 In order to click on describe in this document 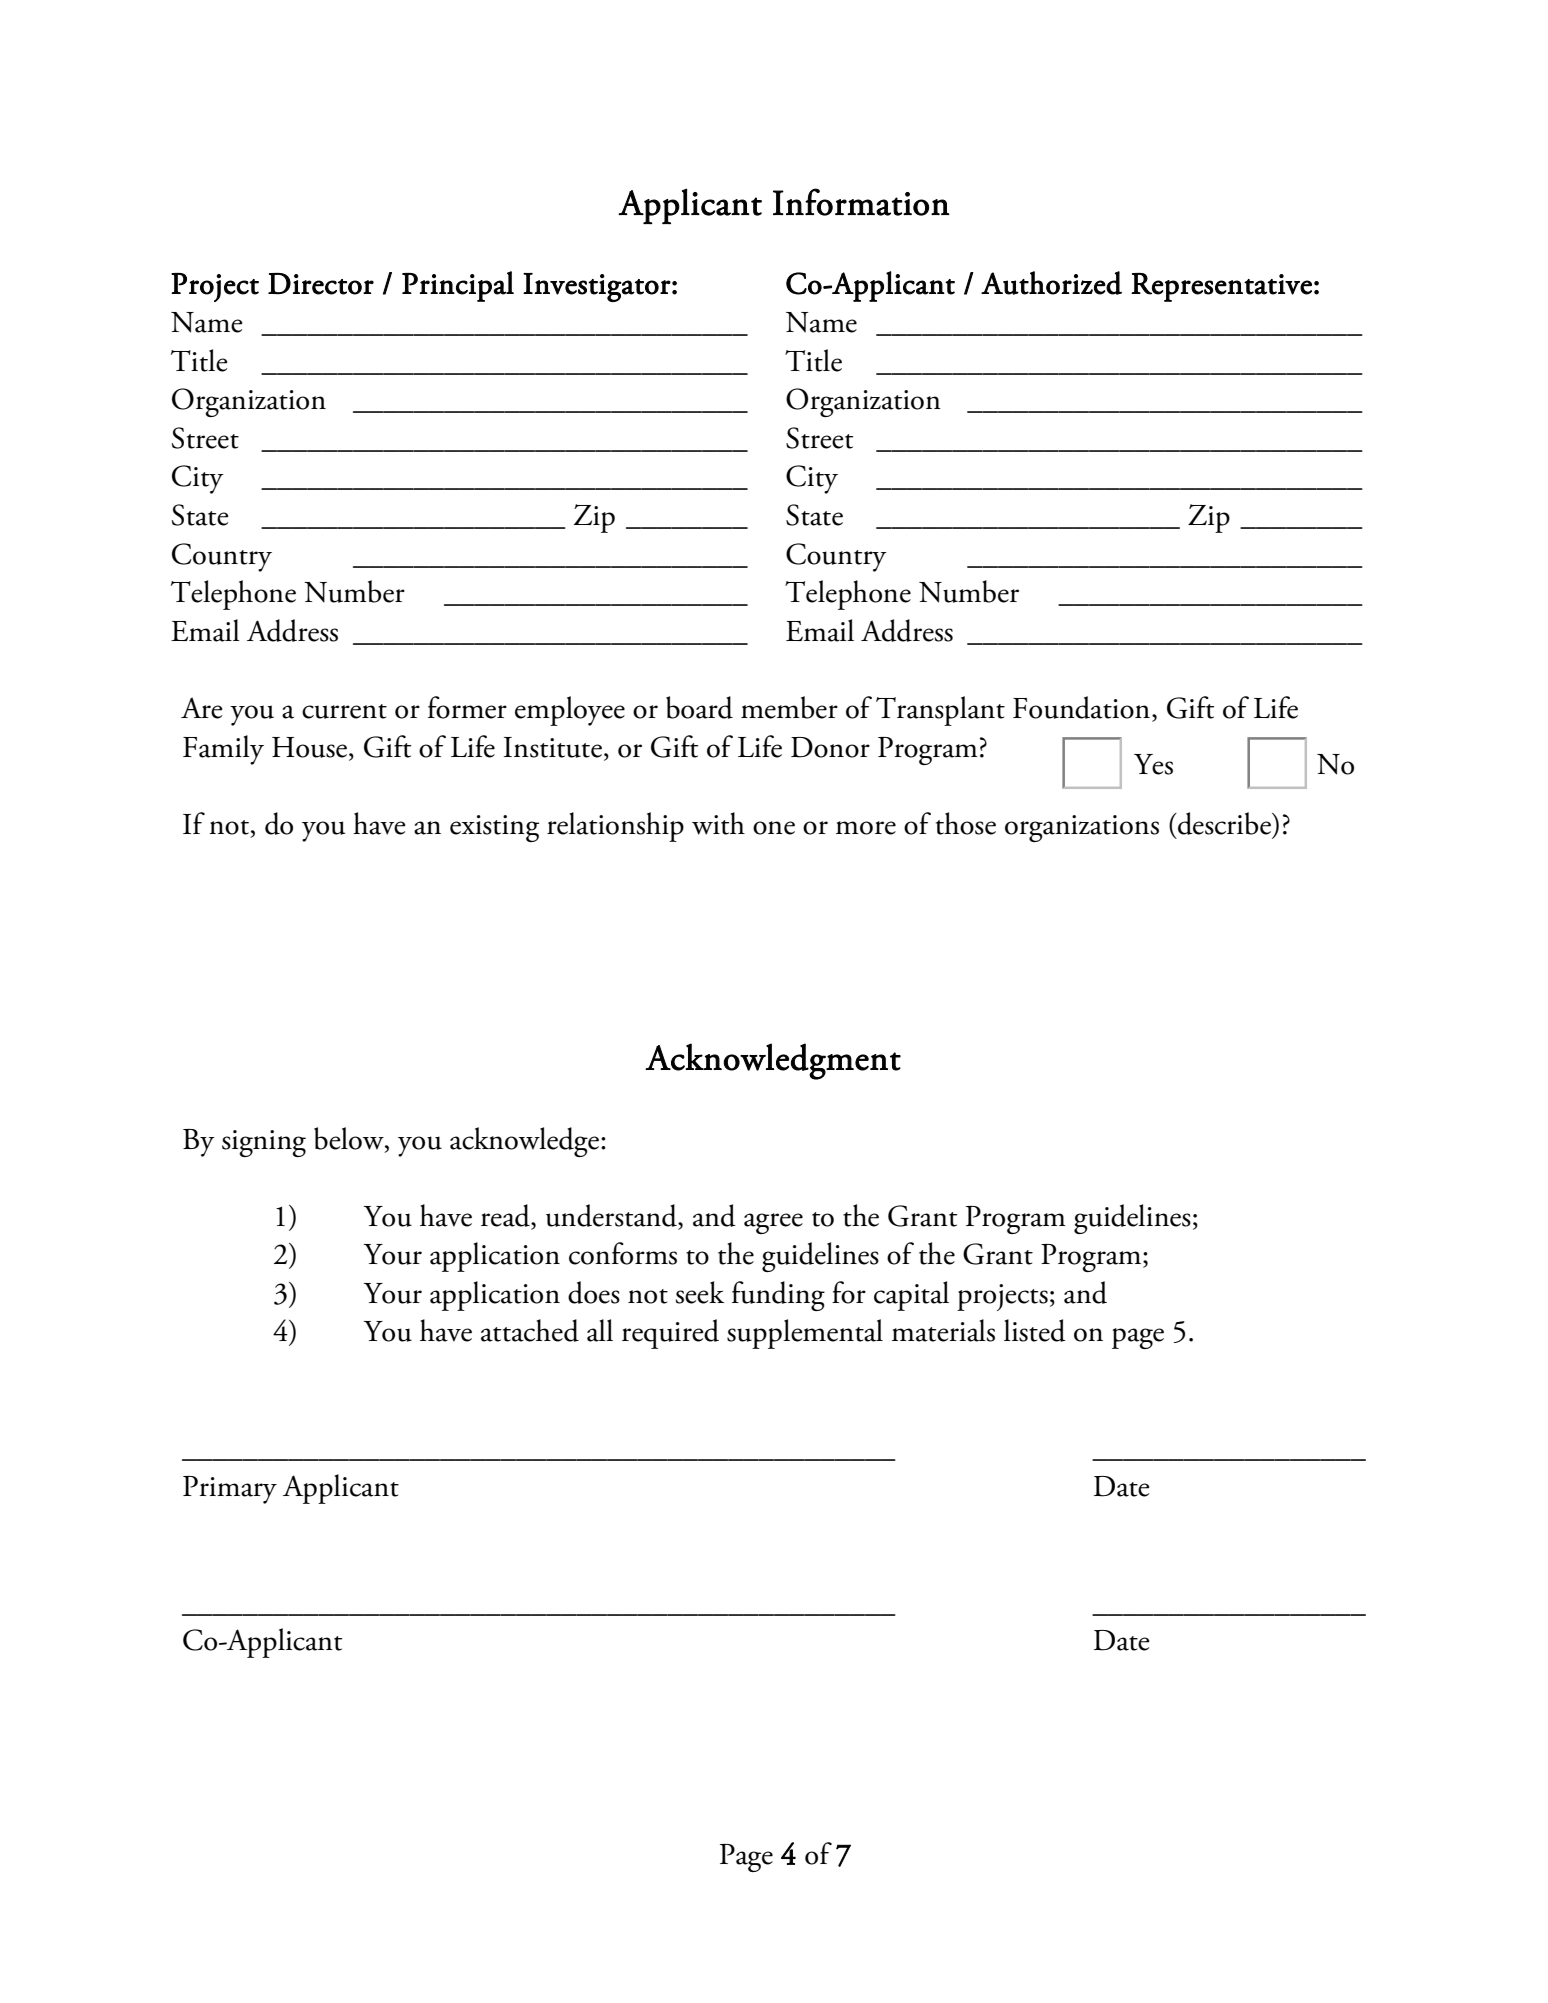, I will do `click(1224, 823)`.
